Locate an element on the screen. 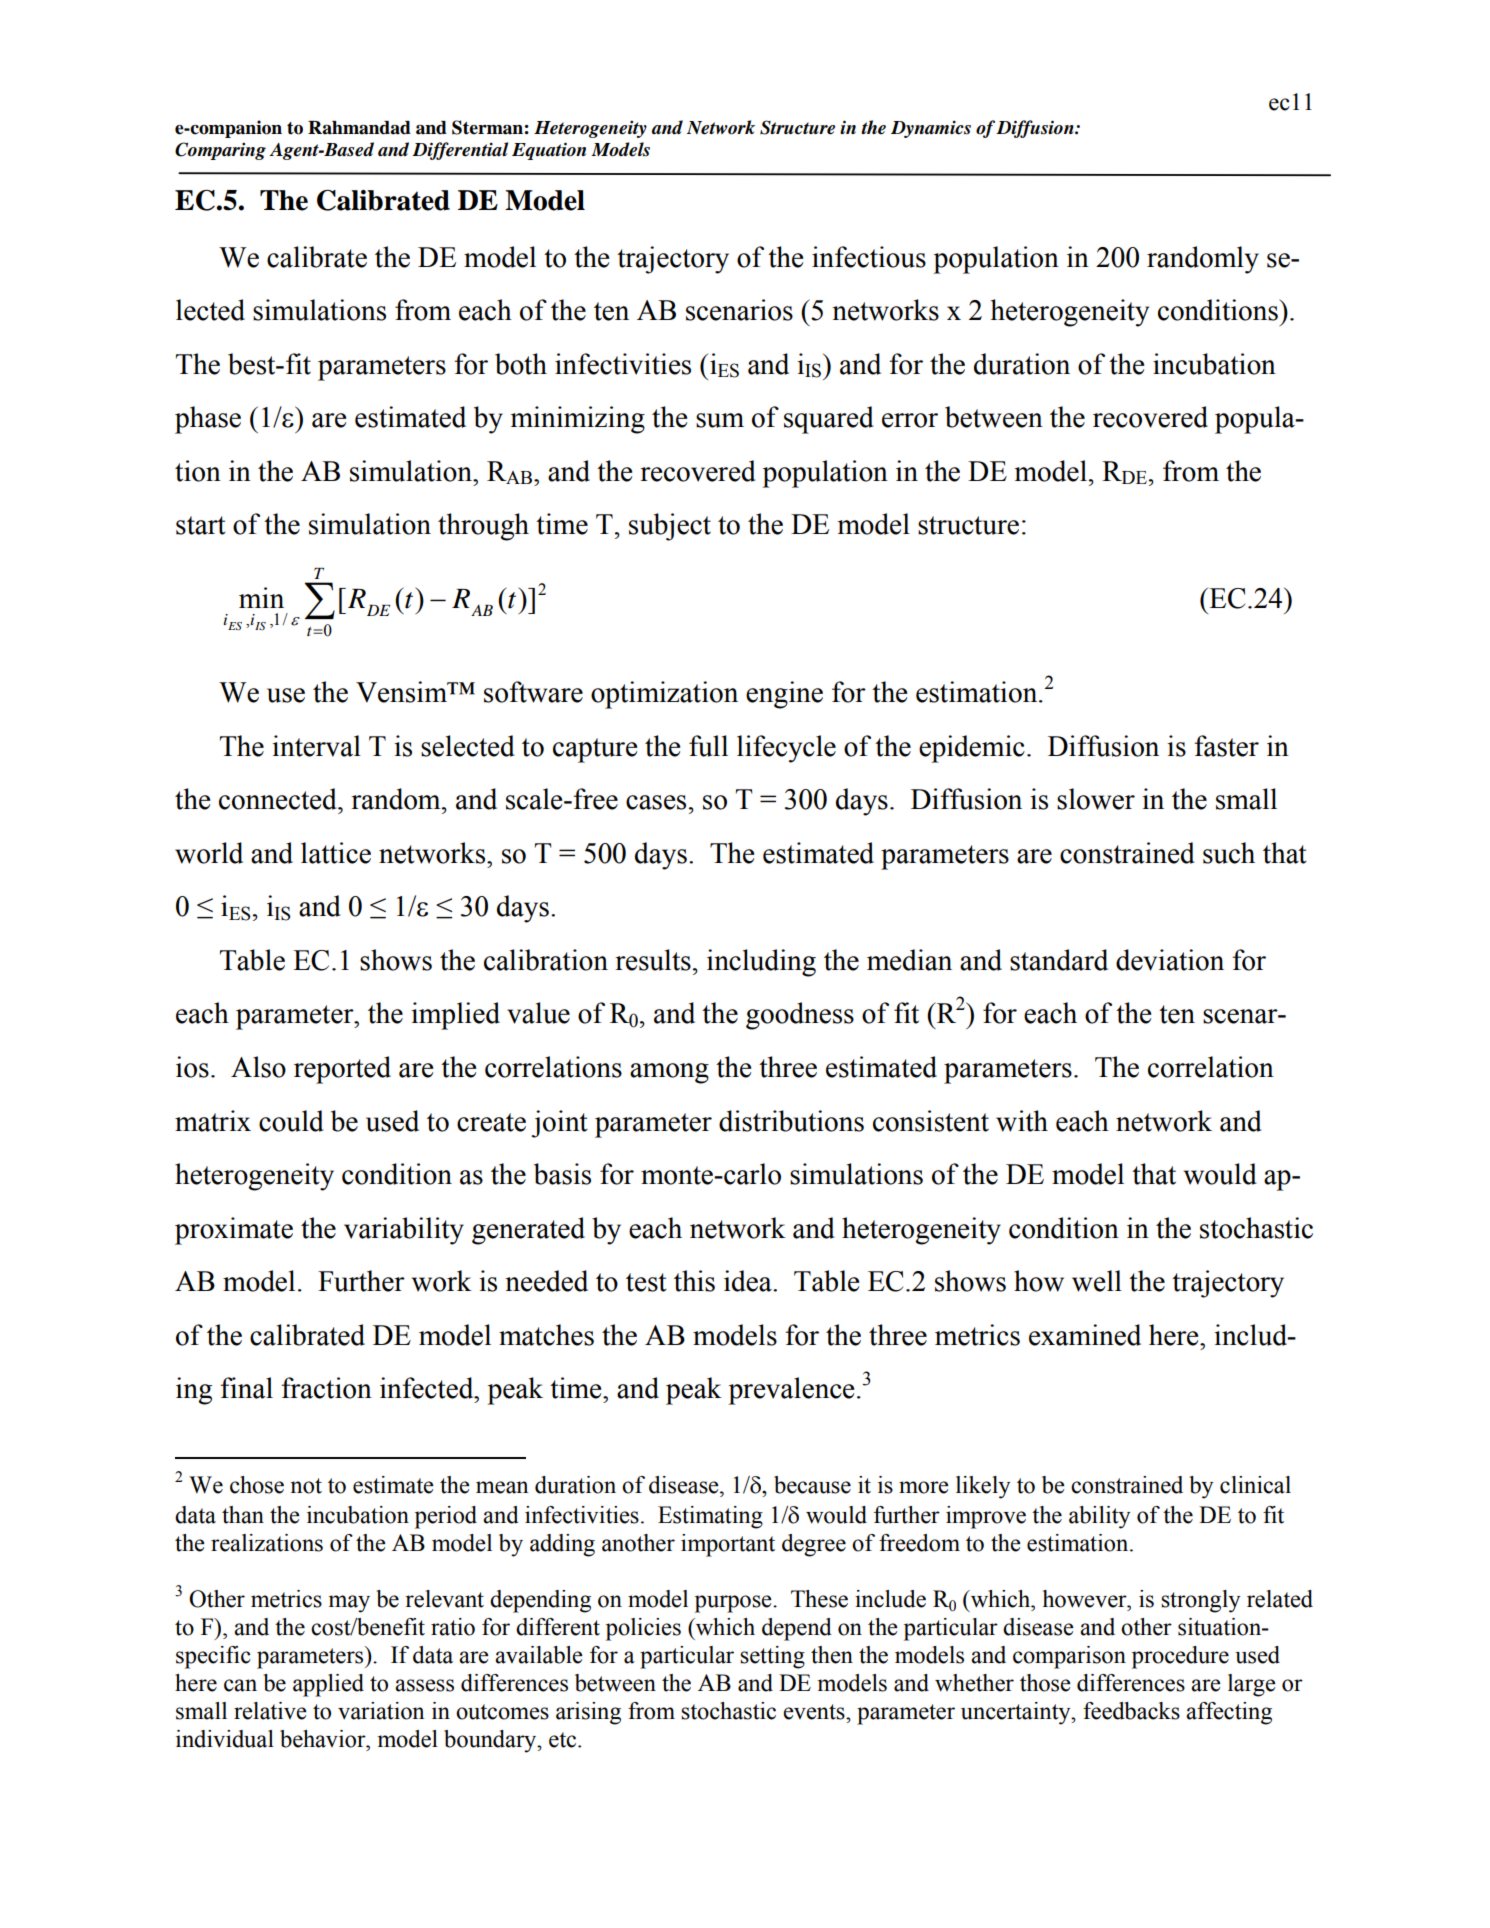  engine is located at coordinates (784, 695).
